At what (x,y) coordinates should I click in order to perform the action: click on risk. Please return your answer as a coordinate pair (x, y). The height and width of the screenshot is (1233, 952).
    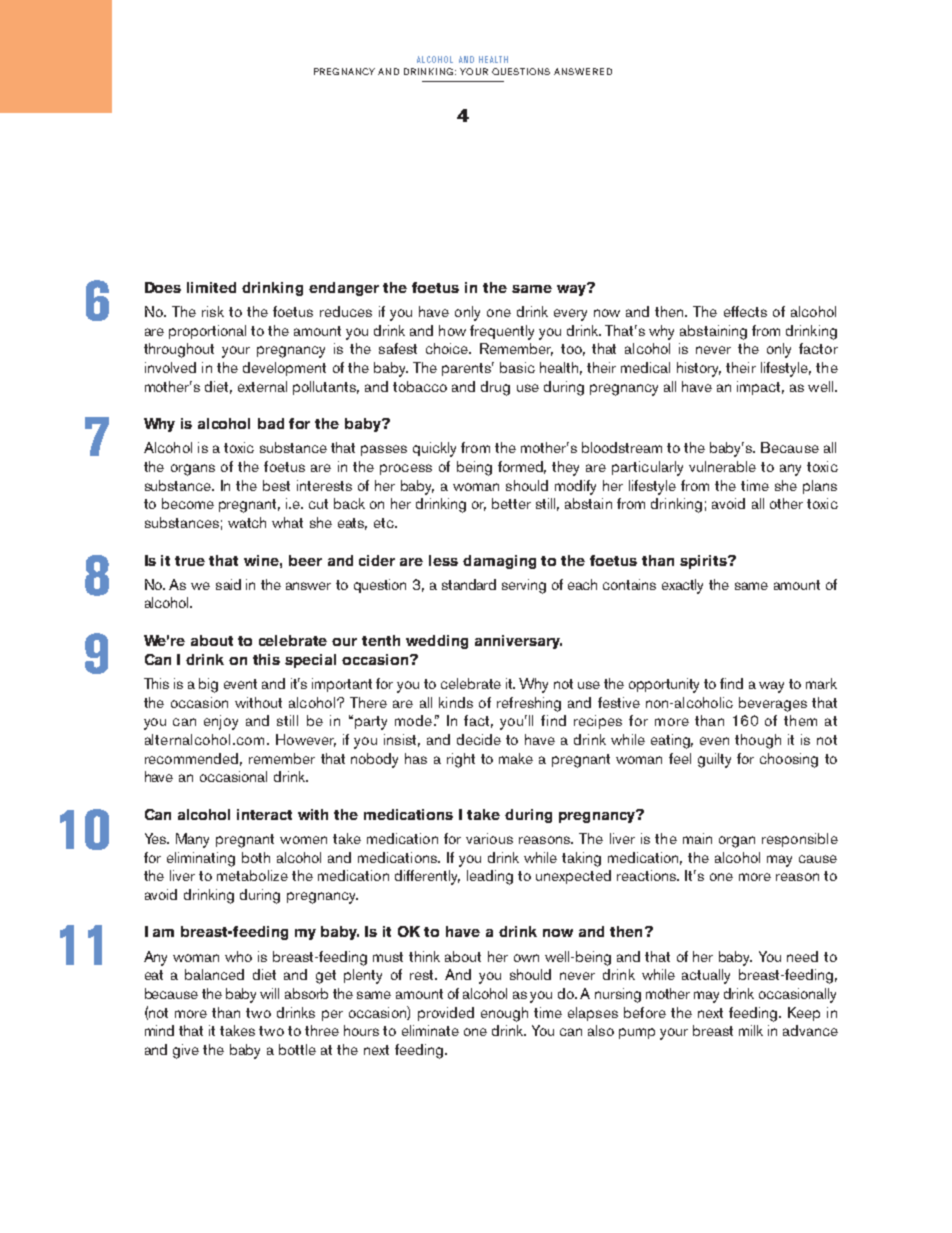
    Looking at the image, I should click on (213, 311).
